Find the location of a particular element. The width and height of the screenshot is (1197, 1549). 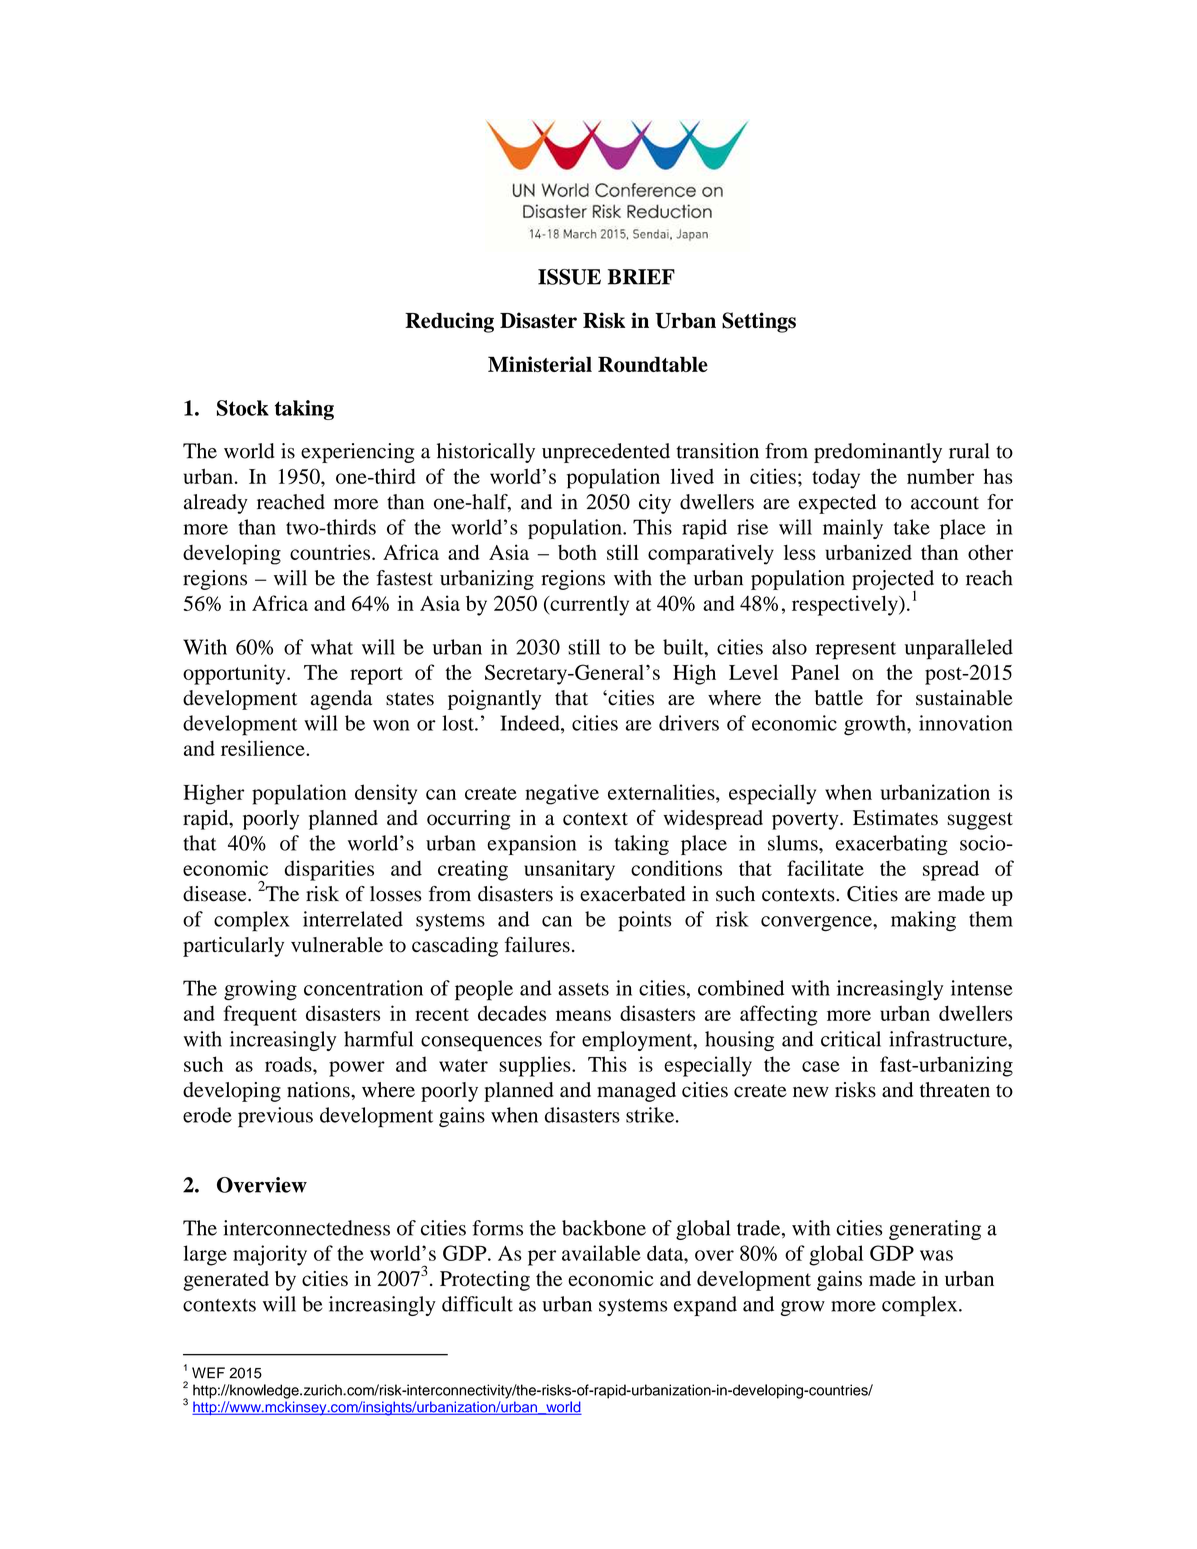

negative is located at coordinates (562, 794).
